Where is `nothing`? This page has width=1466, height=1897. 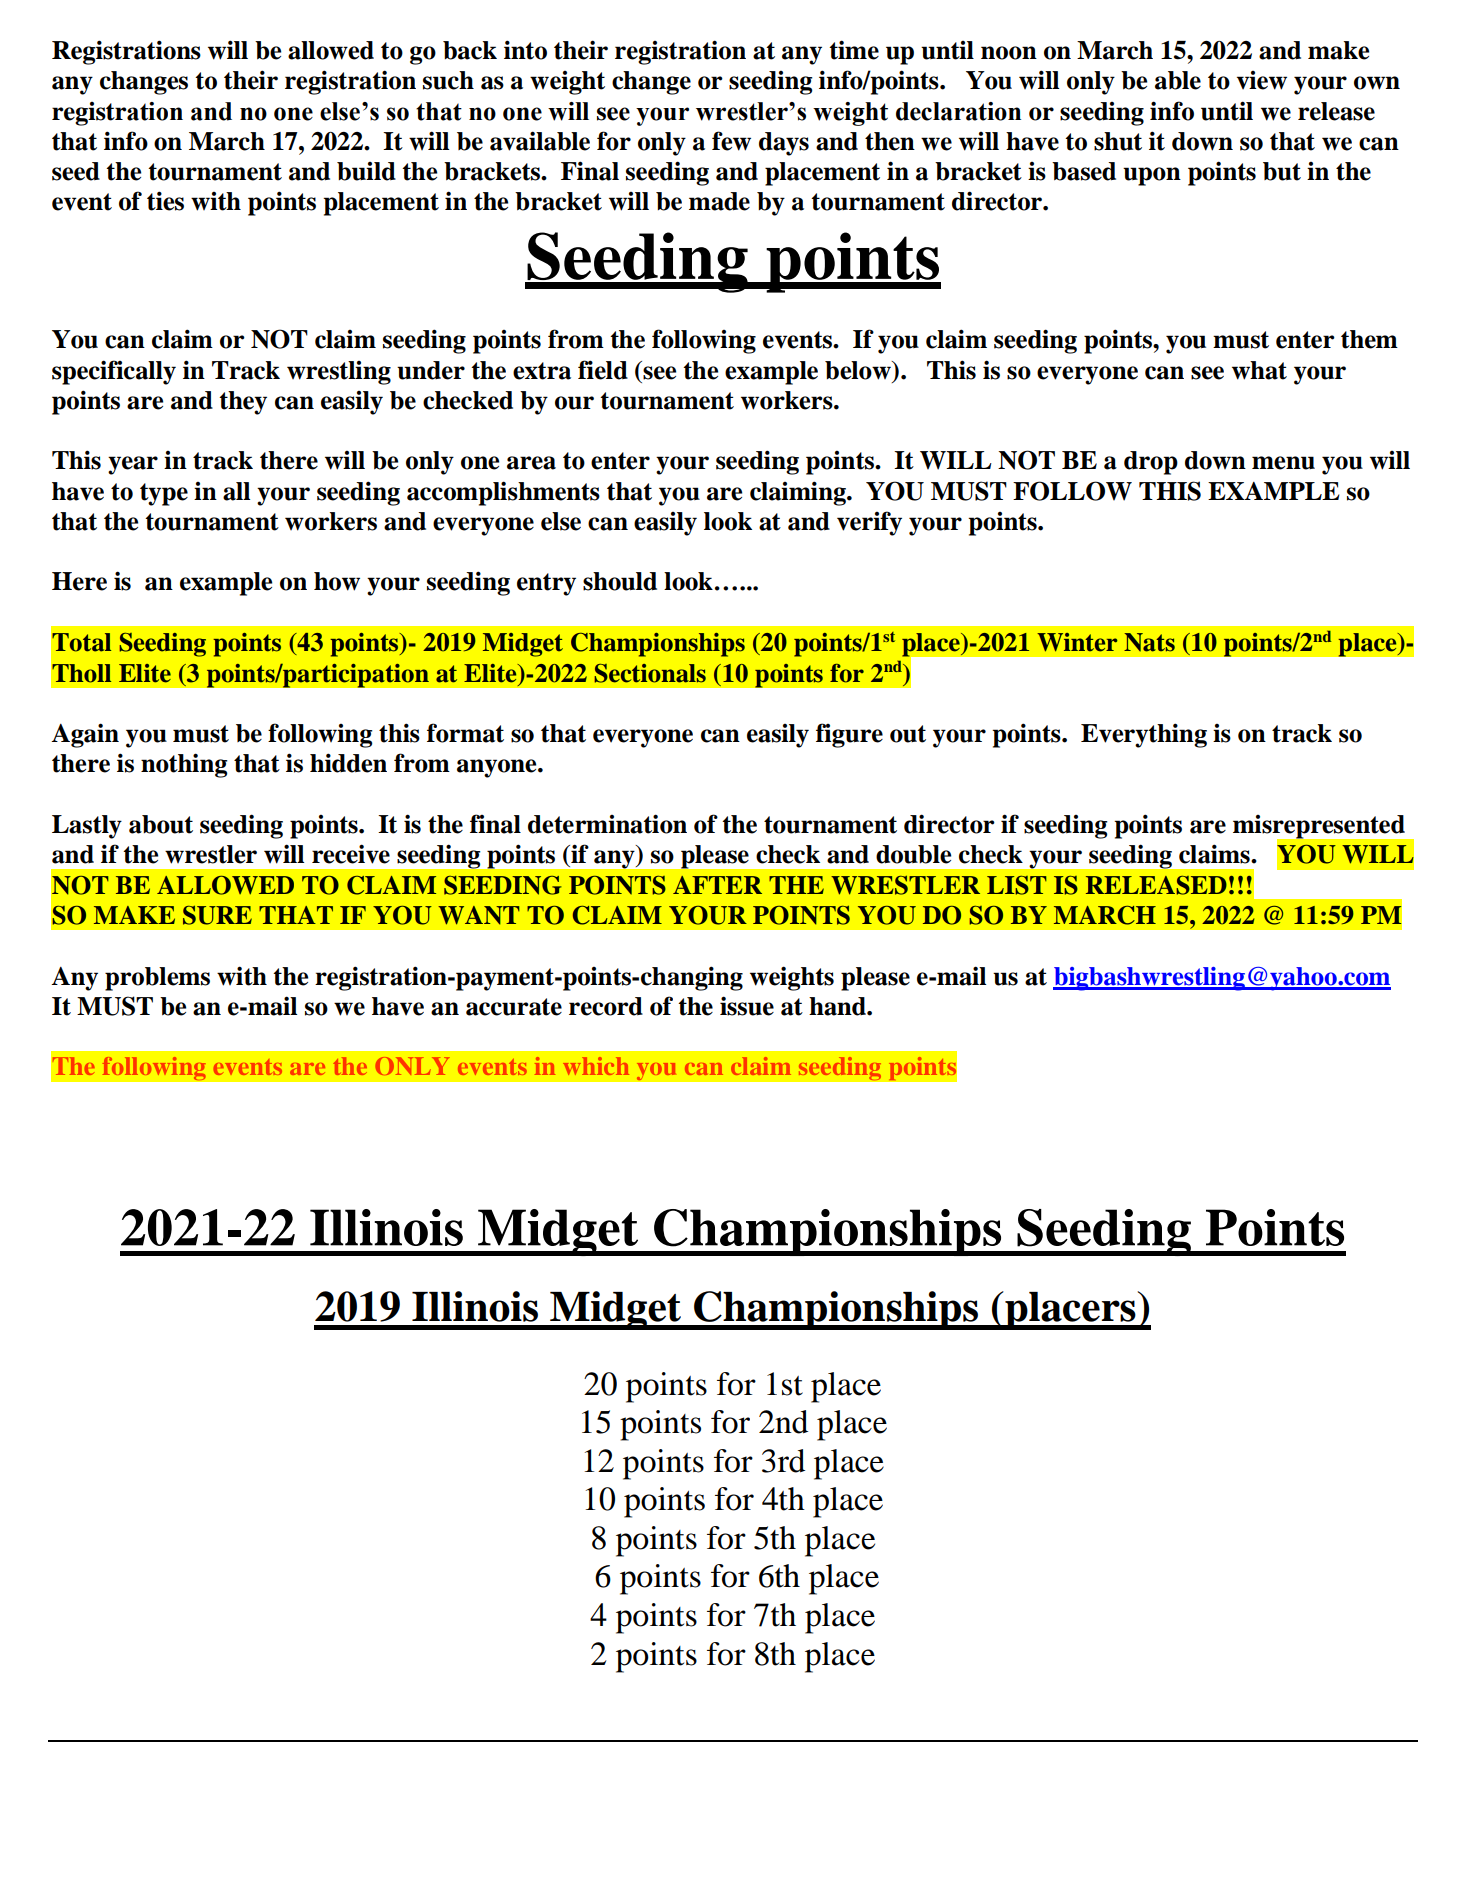
nothing is located at coordinates (184, 765).
